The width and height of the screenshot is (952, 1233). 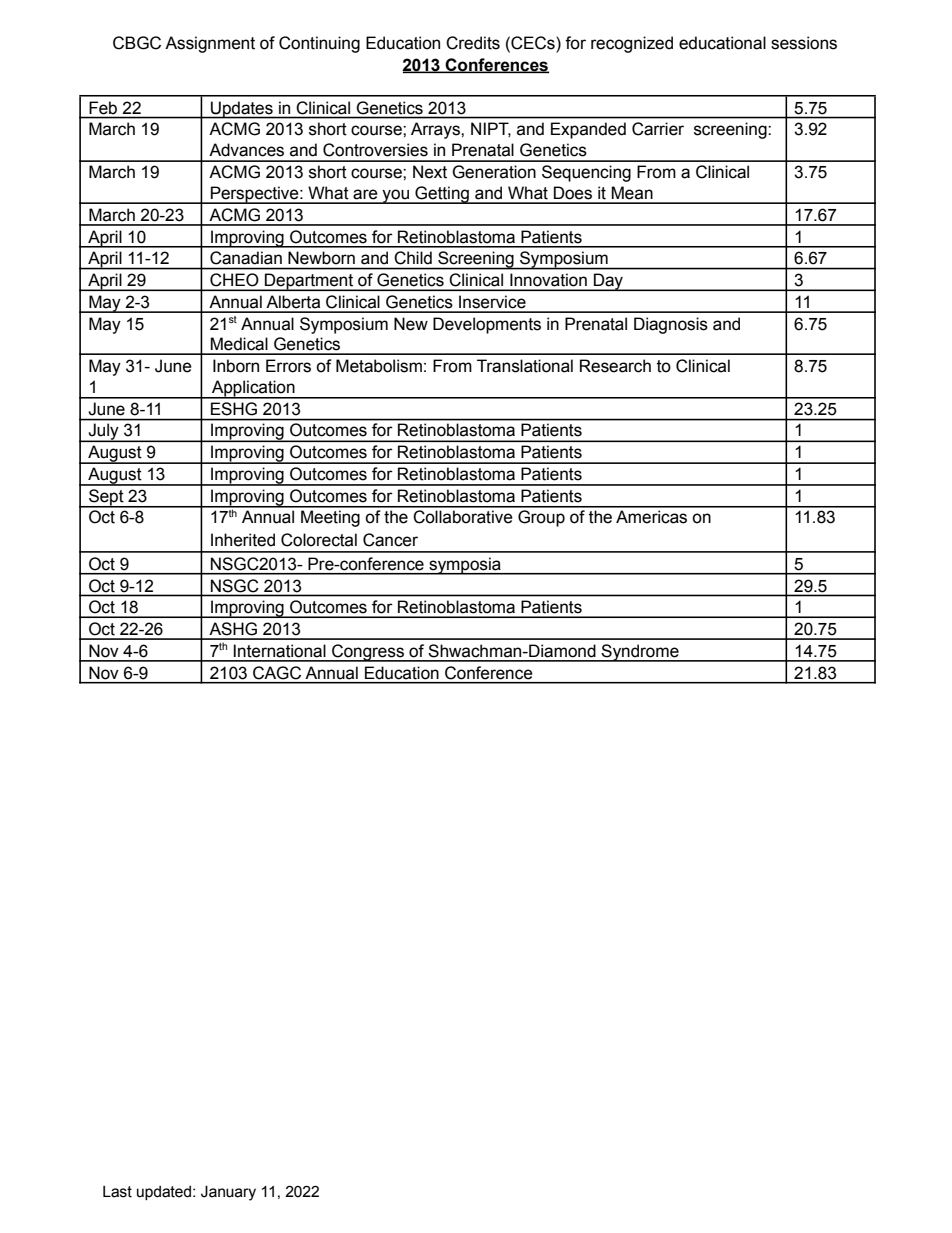 What do you see at coordinates (473, 43) in the screenshot?
I see `Credits` at bounding box center [473, 43].
